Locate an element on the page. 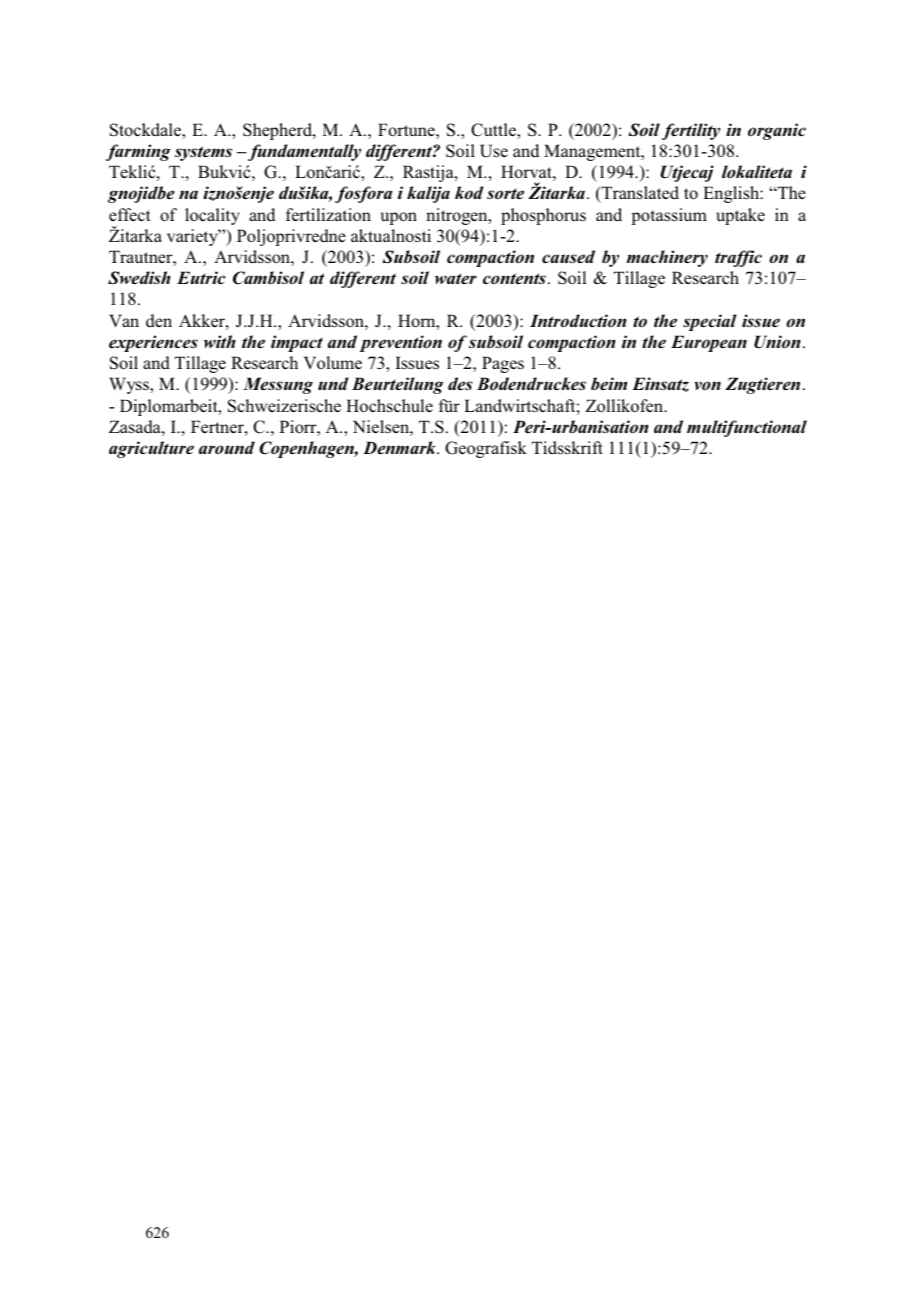 Image resolution: width=915 pixels, height=1316 pixels. multifunctional is located at coordinates (747, 428).
